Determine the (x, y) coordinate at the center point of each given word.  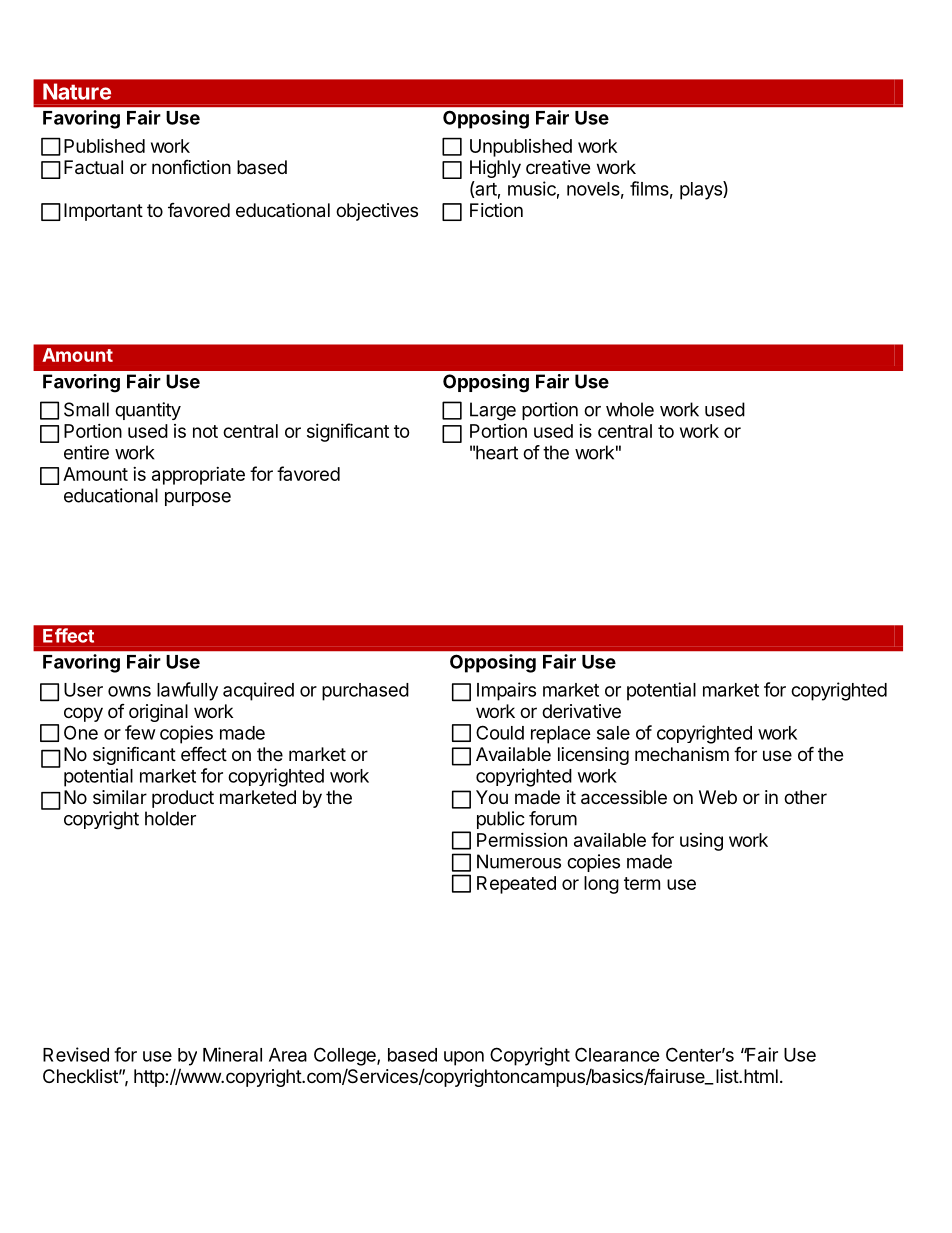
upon (464, 1058)
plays (702, 190)
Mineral (232, 1054)
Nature (77, 91)
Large (493, 411)
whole (630, 409)
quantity (148, 411)
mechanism (682, 754)
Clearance (617, 1054)
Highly (495, 169)
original (158, 713)
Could (500, 732)
